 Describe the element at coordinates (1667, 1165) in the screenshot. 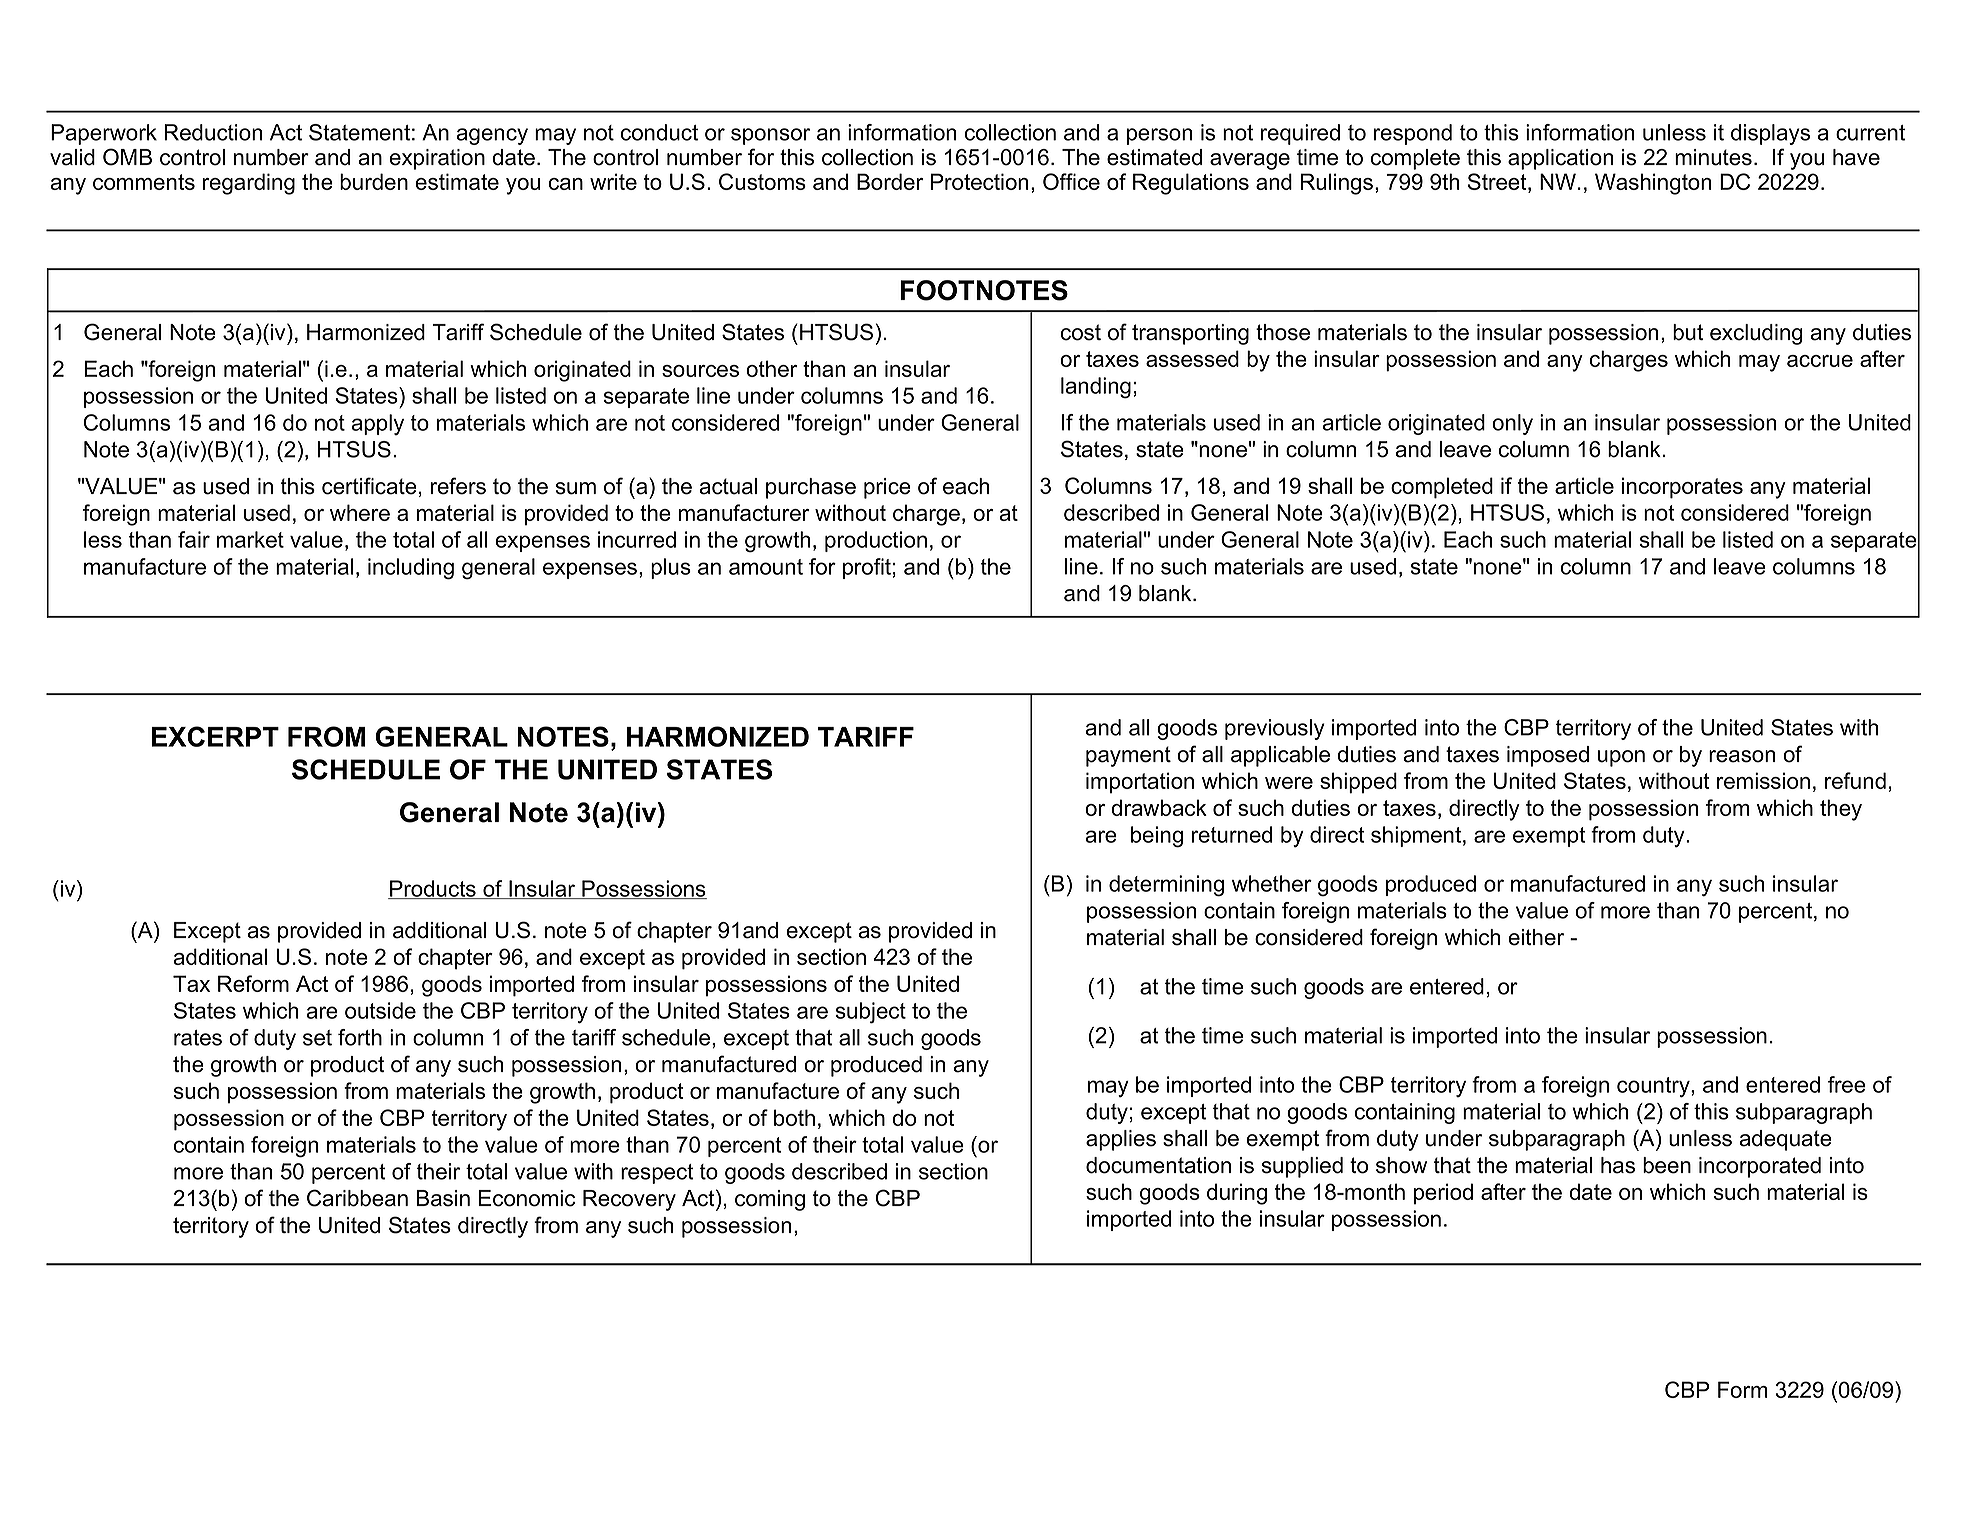

I see `been` at that location.
